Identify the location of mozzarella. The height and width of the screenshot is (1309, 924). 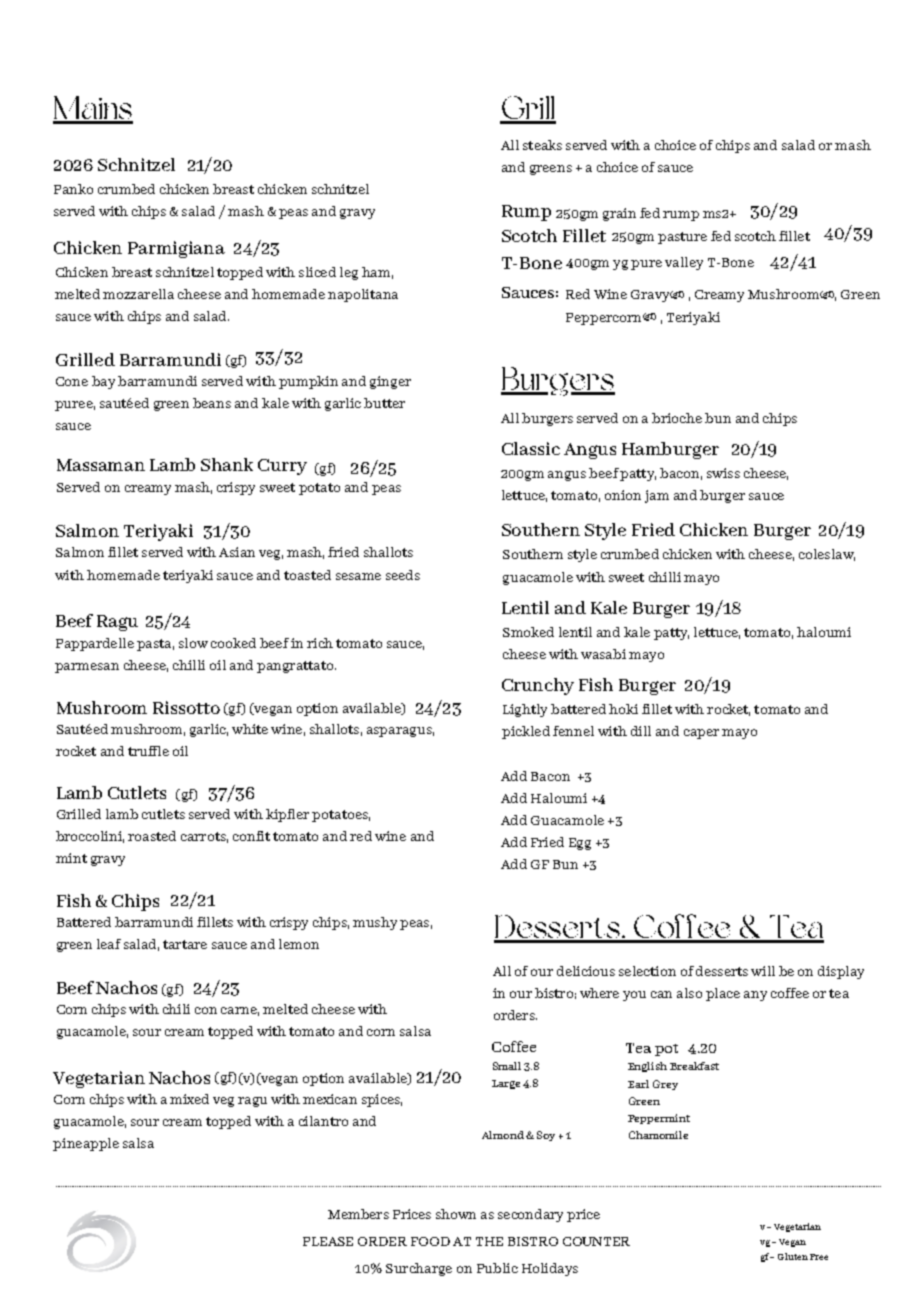
(138, 294).
